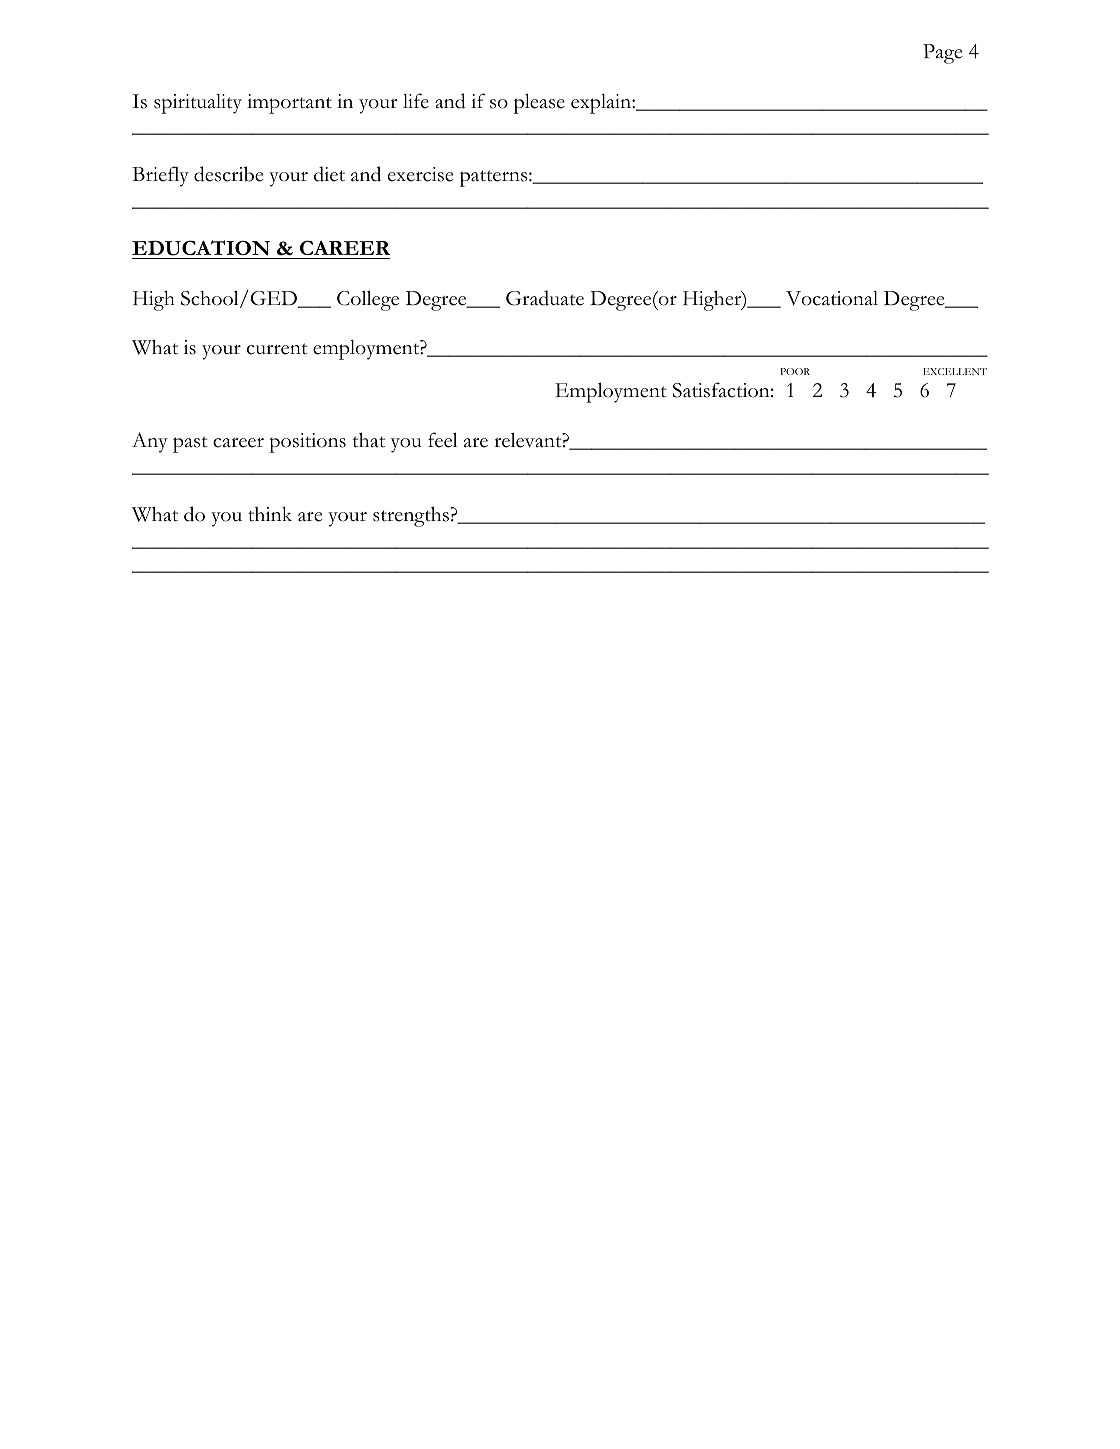  I want to click on Page, so click(943, 54).
